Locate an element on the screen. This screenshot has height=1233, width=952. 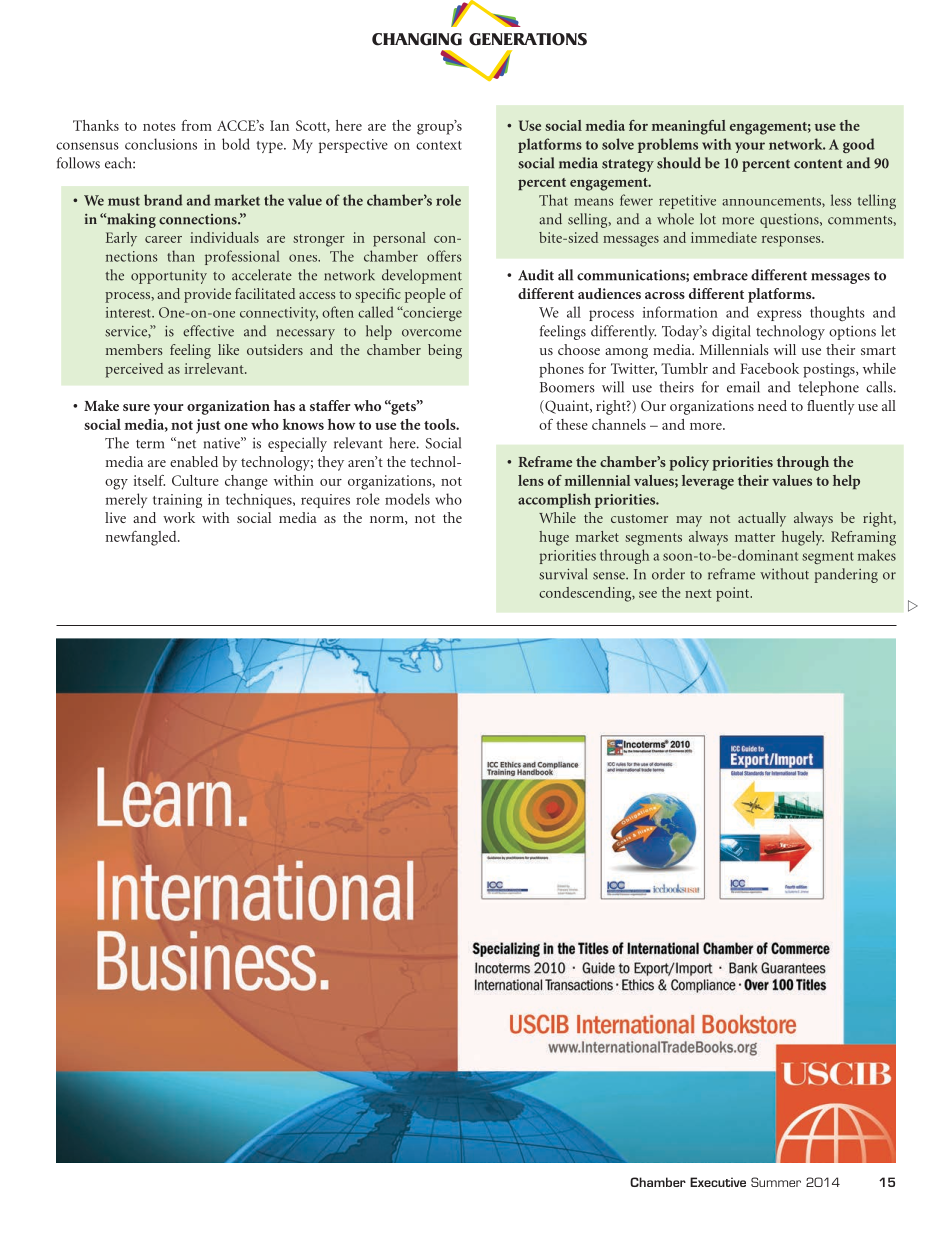
next is located at coordinates (698, 593).
